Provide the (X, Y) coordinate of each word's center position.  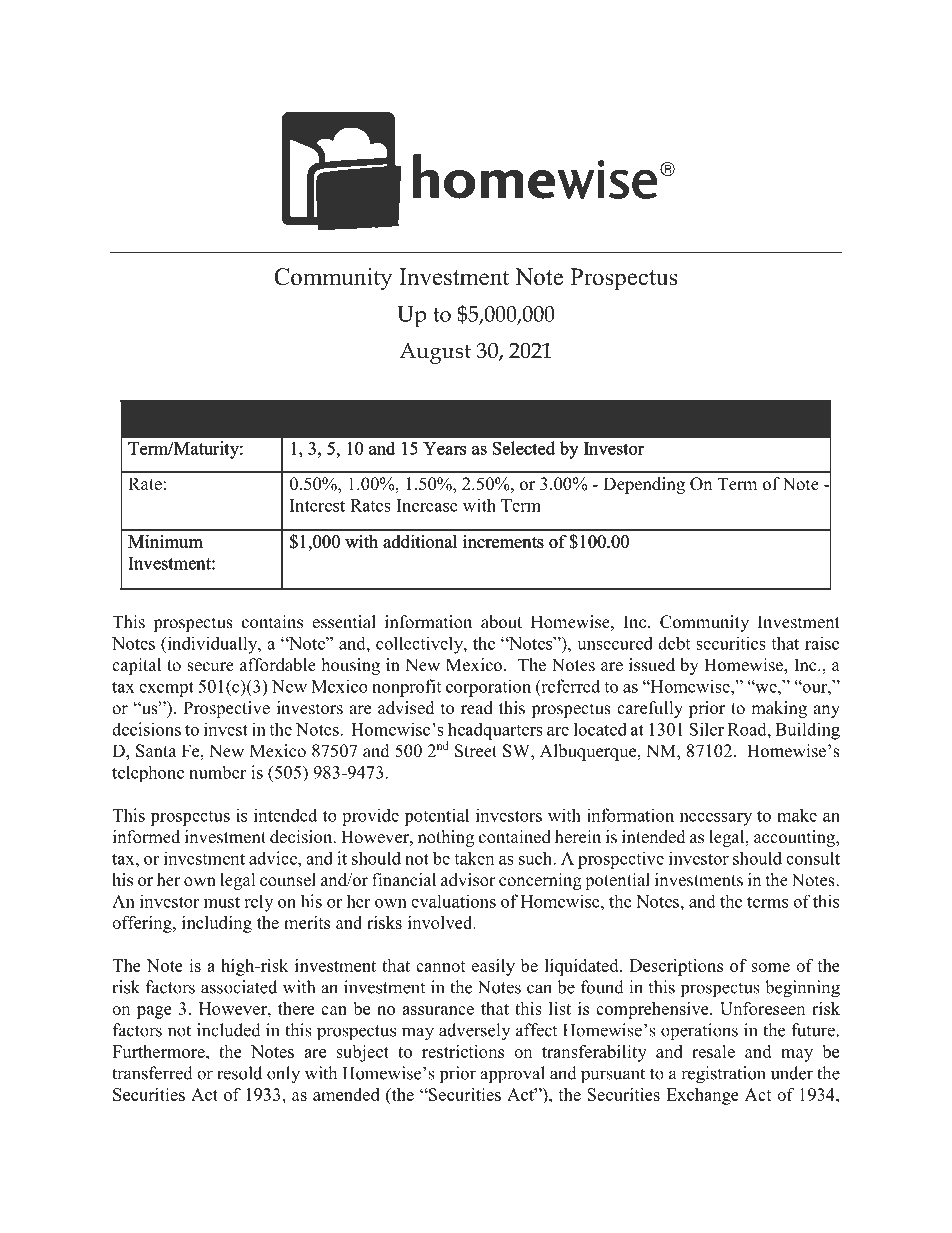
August (435, 353)
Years (445, 448)
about (501, 622)
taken (474, 858)
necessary (716, 819)
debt (674, 643)
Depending (644, 485)
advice (274, 858)
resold (239, 1073)
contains (272, 622)
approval (512, 1074)
